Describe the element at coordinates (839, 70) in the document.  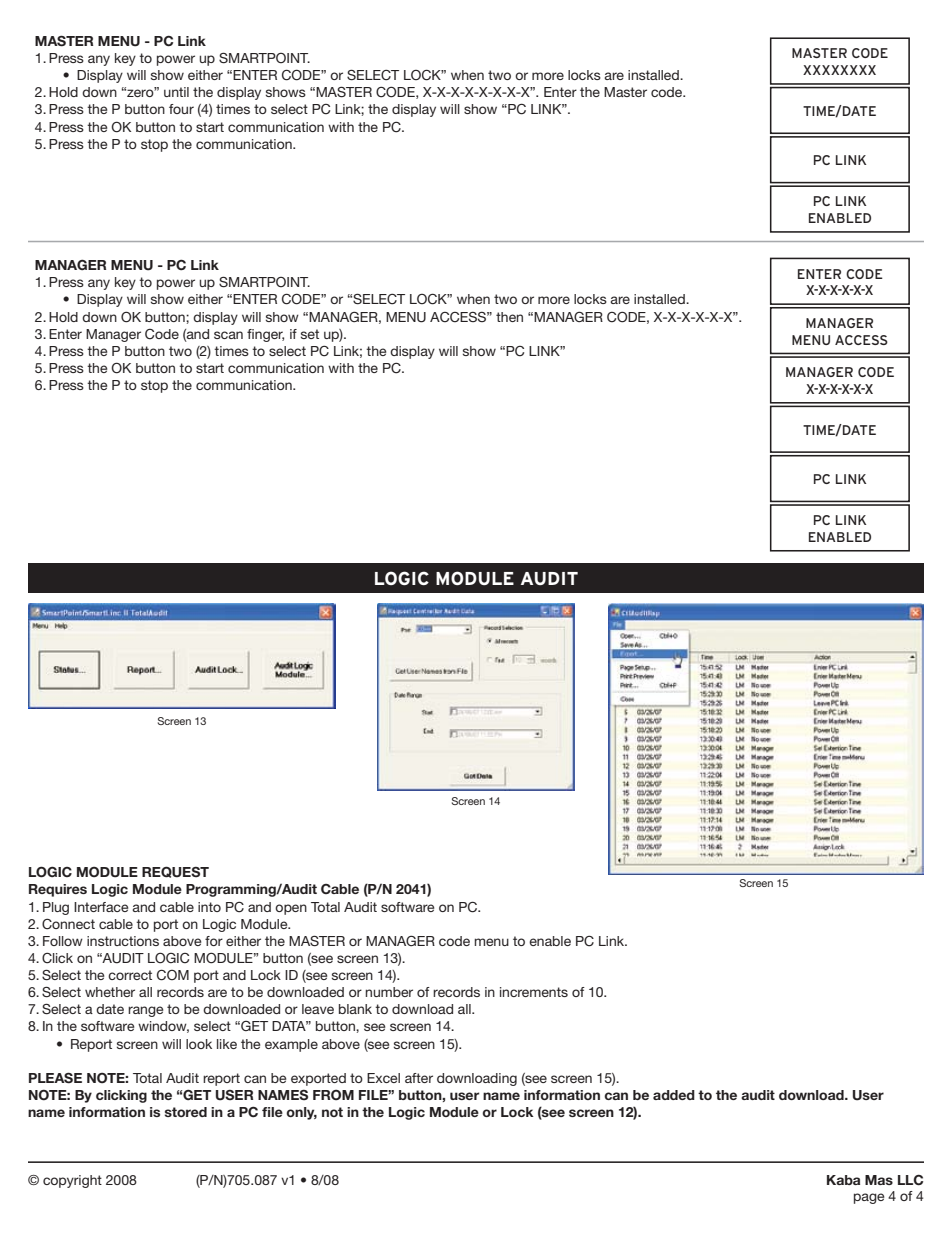
I see `XXXXXXXX` at that location.
